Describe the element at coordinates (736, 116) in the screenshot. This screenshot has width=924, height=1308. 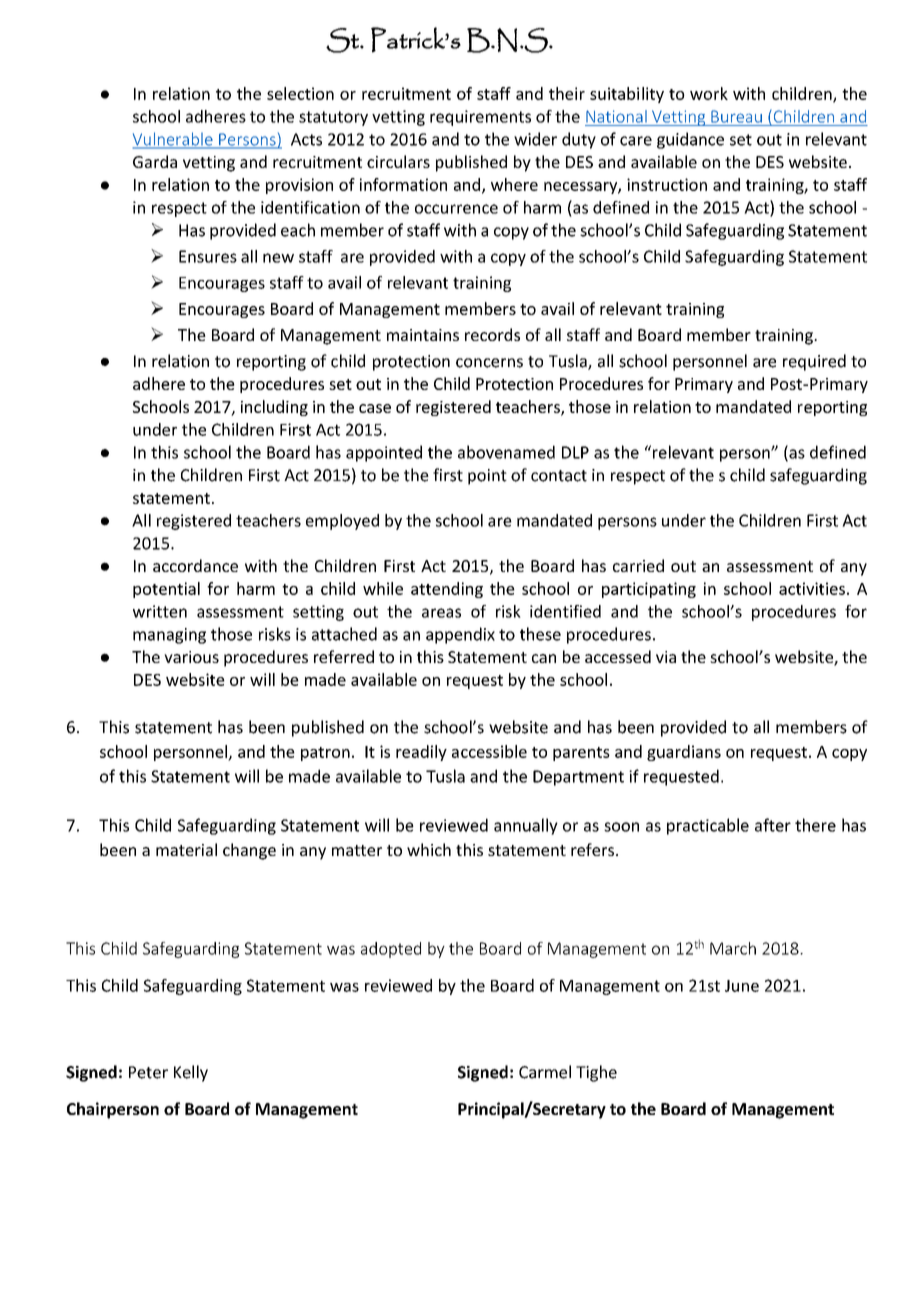
I see `Bureau` at that location.
